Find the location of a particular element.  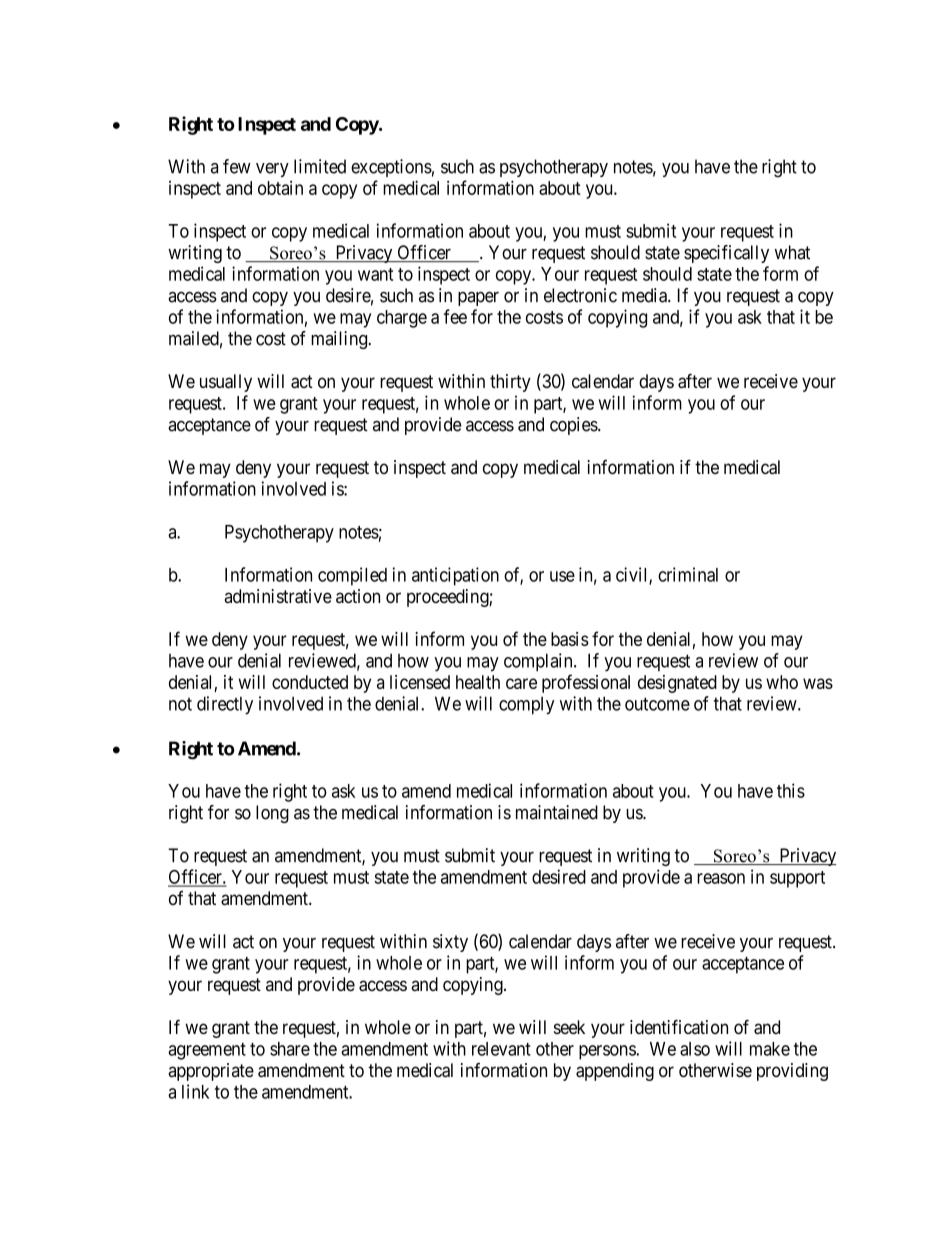

maintained is located at coordinates (557, 812).
